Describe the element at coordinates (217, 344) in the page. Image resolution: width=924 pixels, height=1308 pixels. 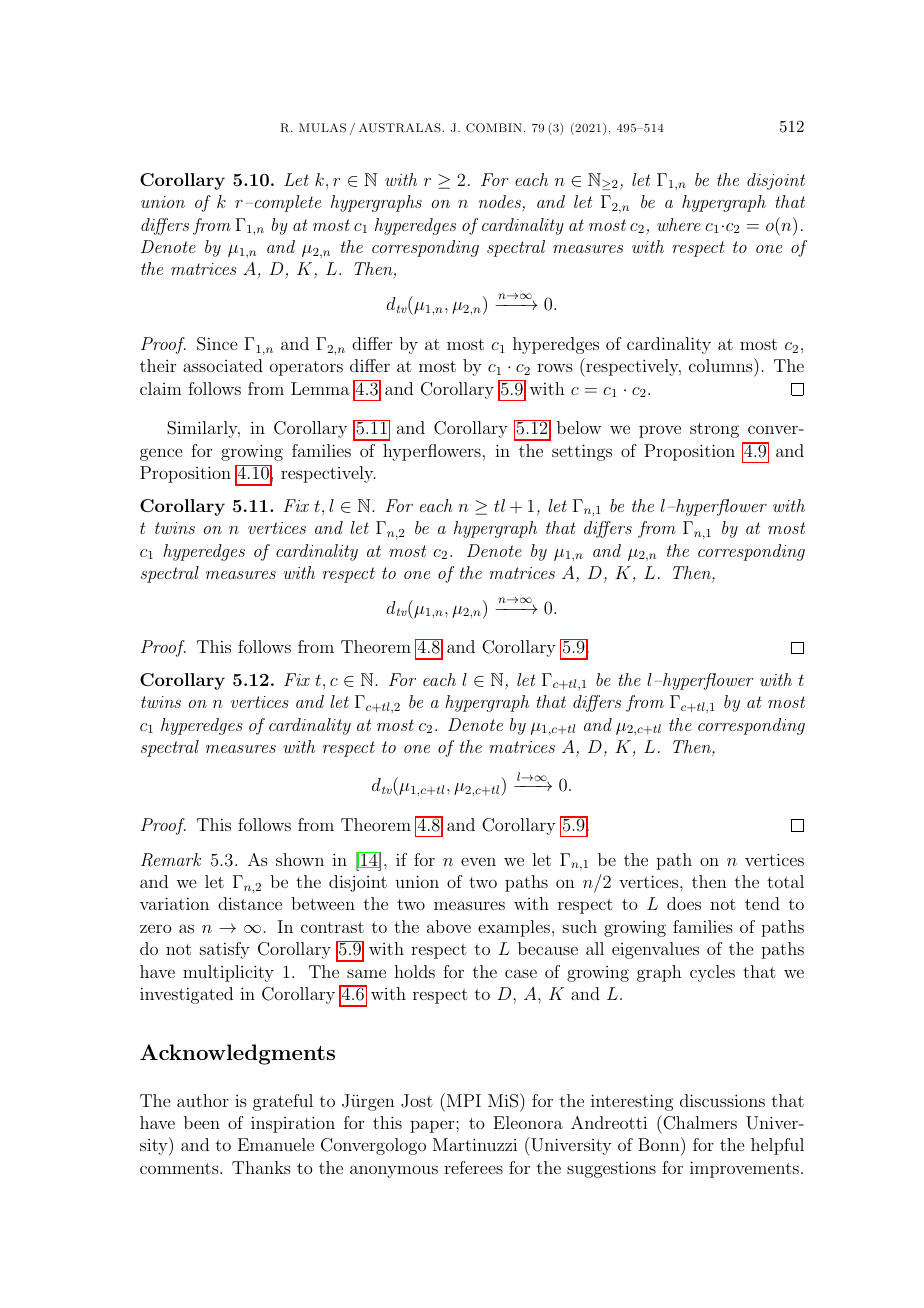
I see `Since` at that location.
